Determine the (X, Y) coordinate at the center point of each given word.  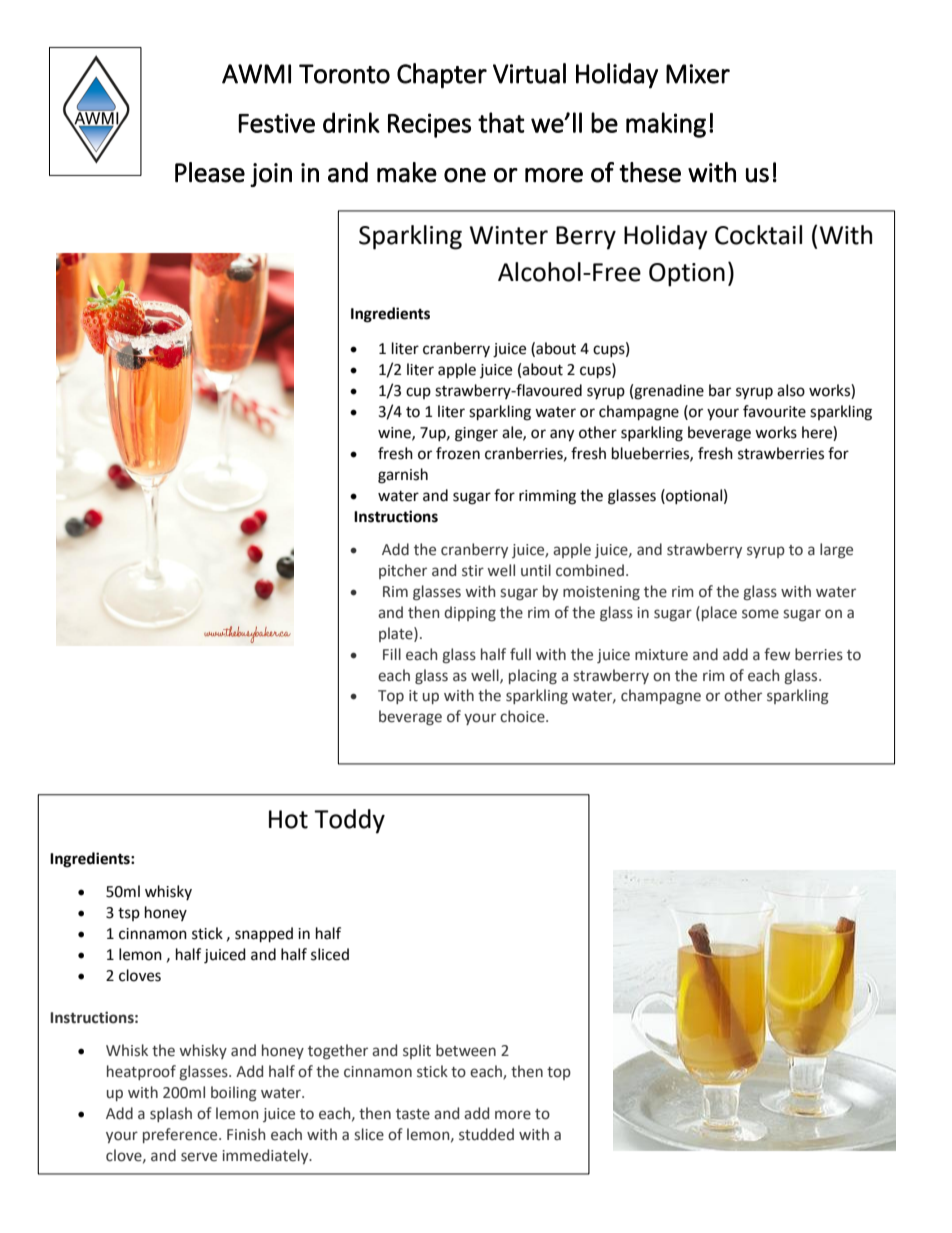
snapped (264, 935)
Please (210, 172)
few (777, 654)
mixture (661, 655)
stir (473, 571)
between (466, 1050)
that (501, 122)
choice (523, 716)
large (836, 550)
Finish (246, 1134)
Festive (276, 123)
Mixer (698, 74)
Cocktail (758, 235)
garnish (403, 476)
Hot (288, 819)
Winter (509, 235)
